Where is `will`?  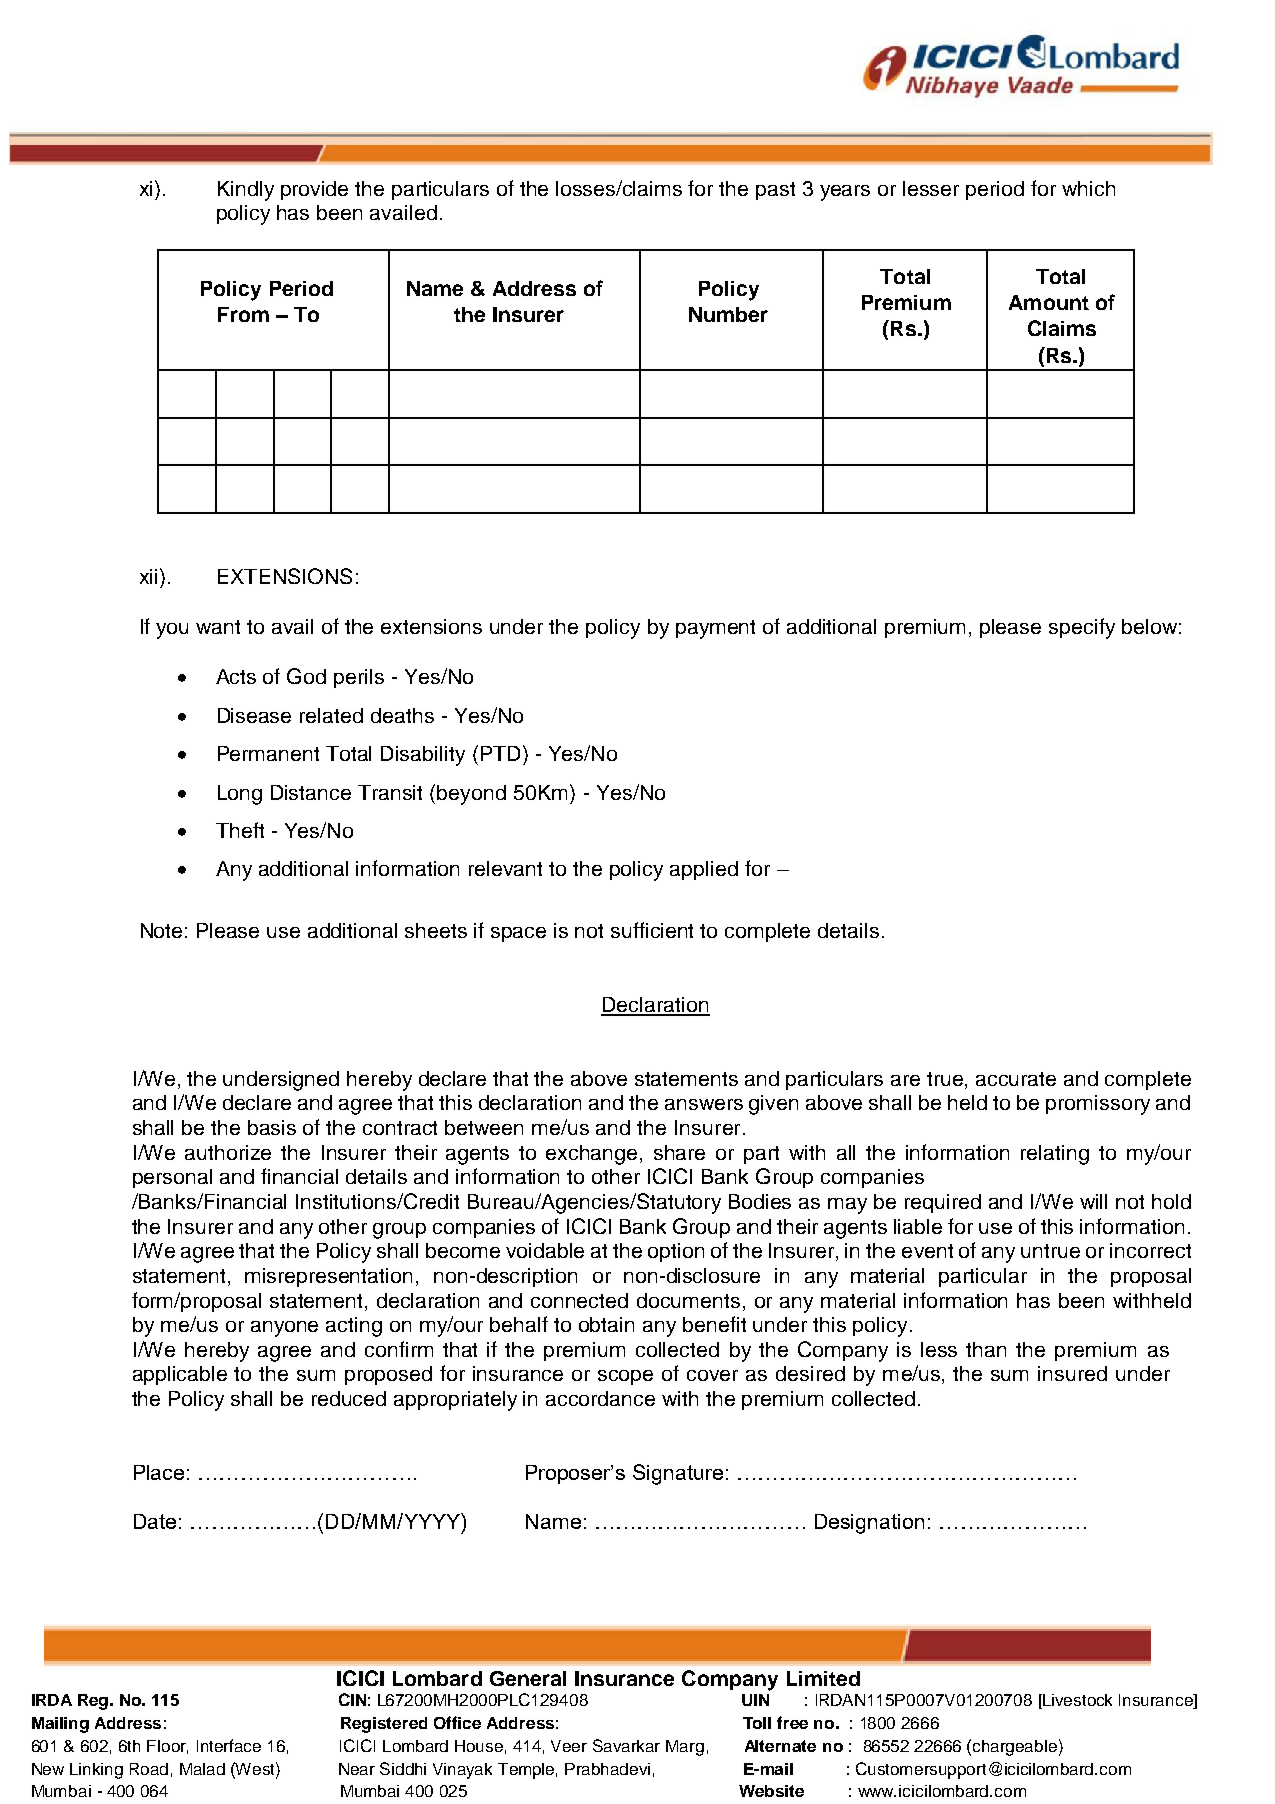 will is located at coordinates (1093, 1201).
